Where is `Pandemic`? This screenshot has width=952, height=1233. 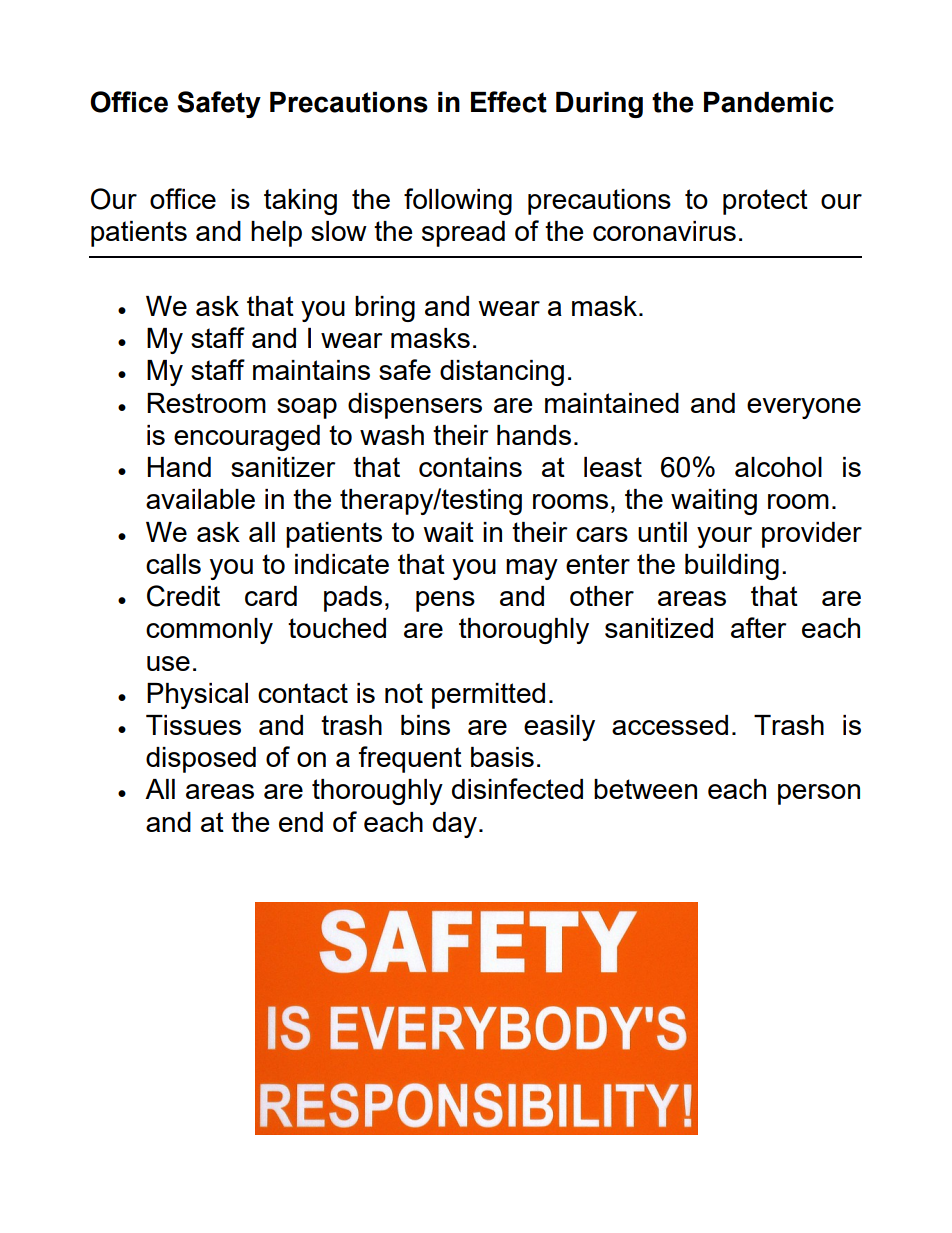 Pandemic is located at coordinates (769, 102).
